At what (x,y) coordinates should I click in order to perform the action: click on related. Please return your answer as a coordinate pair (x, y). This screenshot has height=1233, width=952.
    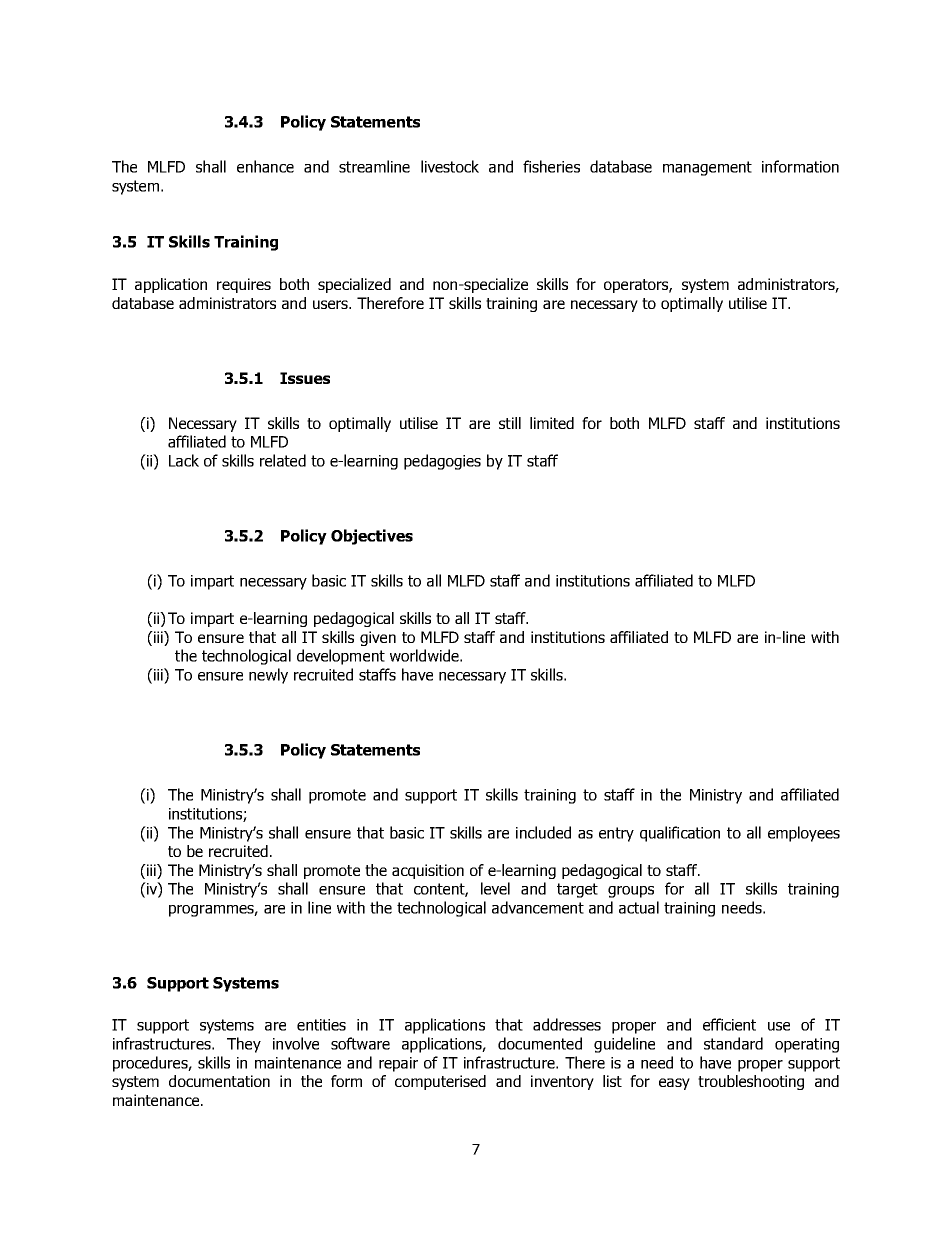
    Looking at the image, I should click on (283, 460).
